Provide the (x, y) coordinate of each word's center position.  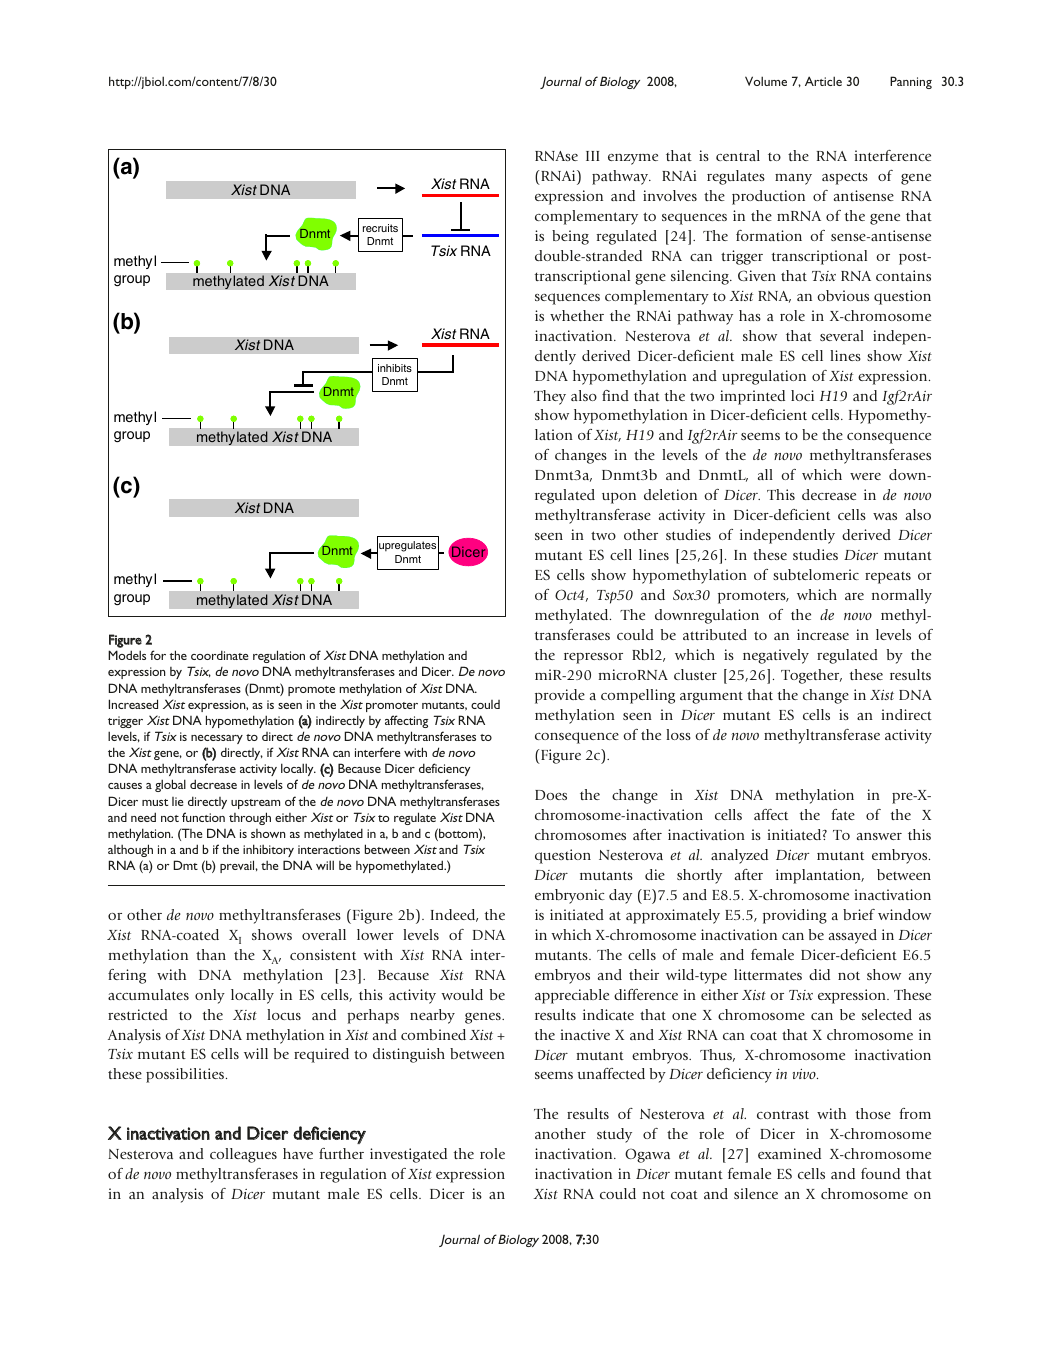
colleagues (243, 1155)
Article (823, 81)
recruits (380, 228)
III (593, 156)
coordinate (220, 655)
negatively (776, 656)
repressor (593, 658)
